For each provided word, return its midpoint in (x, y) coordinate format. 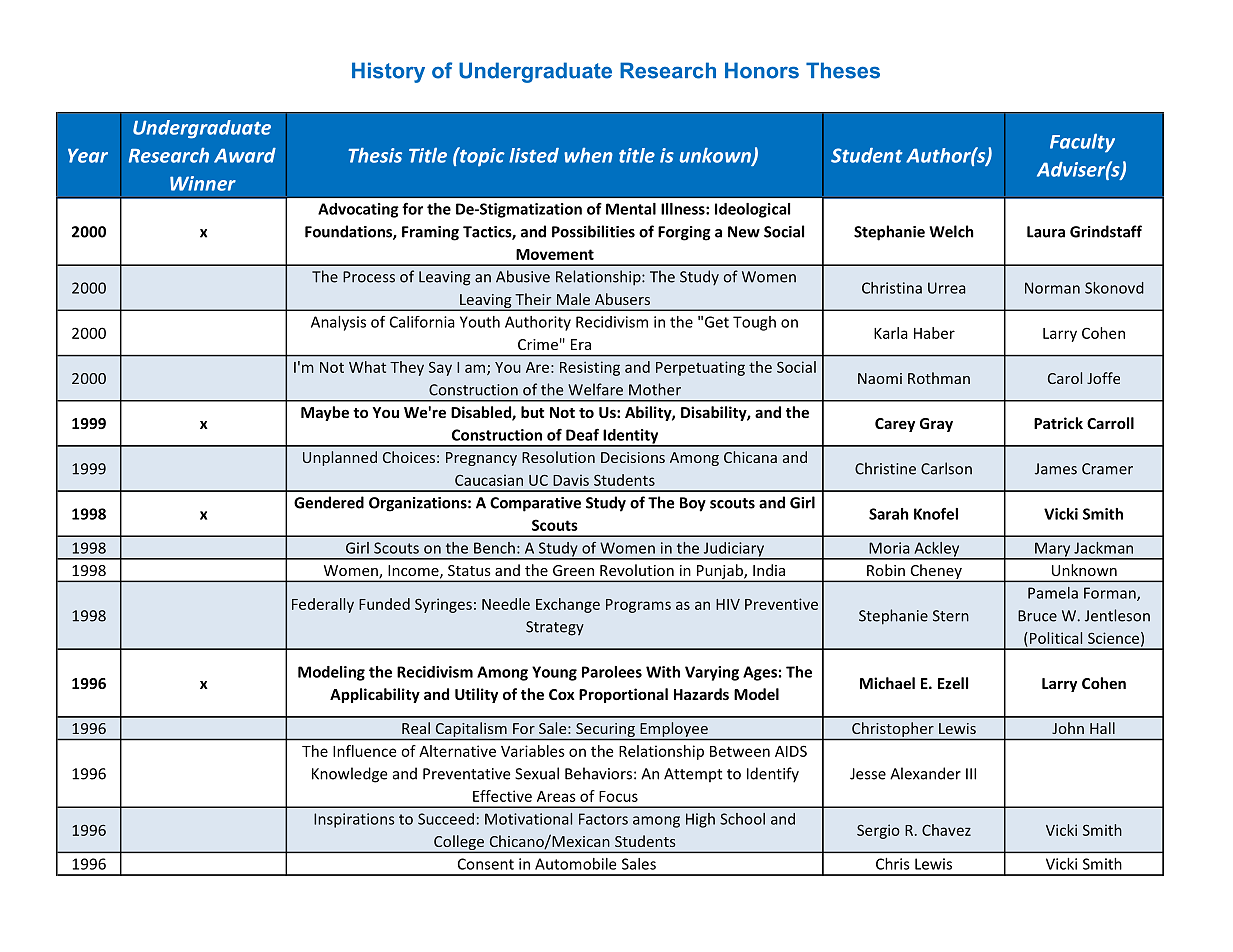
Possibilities (593, 231)
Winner (203, 183)
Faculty (1082, 143)
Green (573, 570)
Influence (364, 751)
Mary (1053, 550)
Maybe (325, 413)
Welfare (595, 389)
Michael (887, 683)
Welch (951, 231)
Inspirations (354, 820)
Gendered (329, 502)
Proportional (623, 695)
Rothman (939, 378)
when (588, 155)
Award (245, 155)
